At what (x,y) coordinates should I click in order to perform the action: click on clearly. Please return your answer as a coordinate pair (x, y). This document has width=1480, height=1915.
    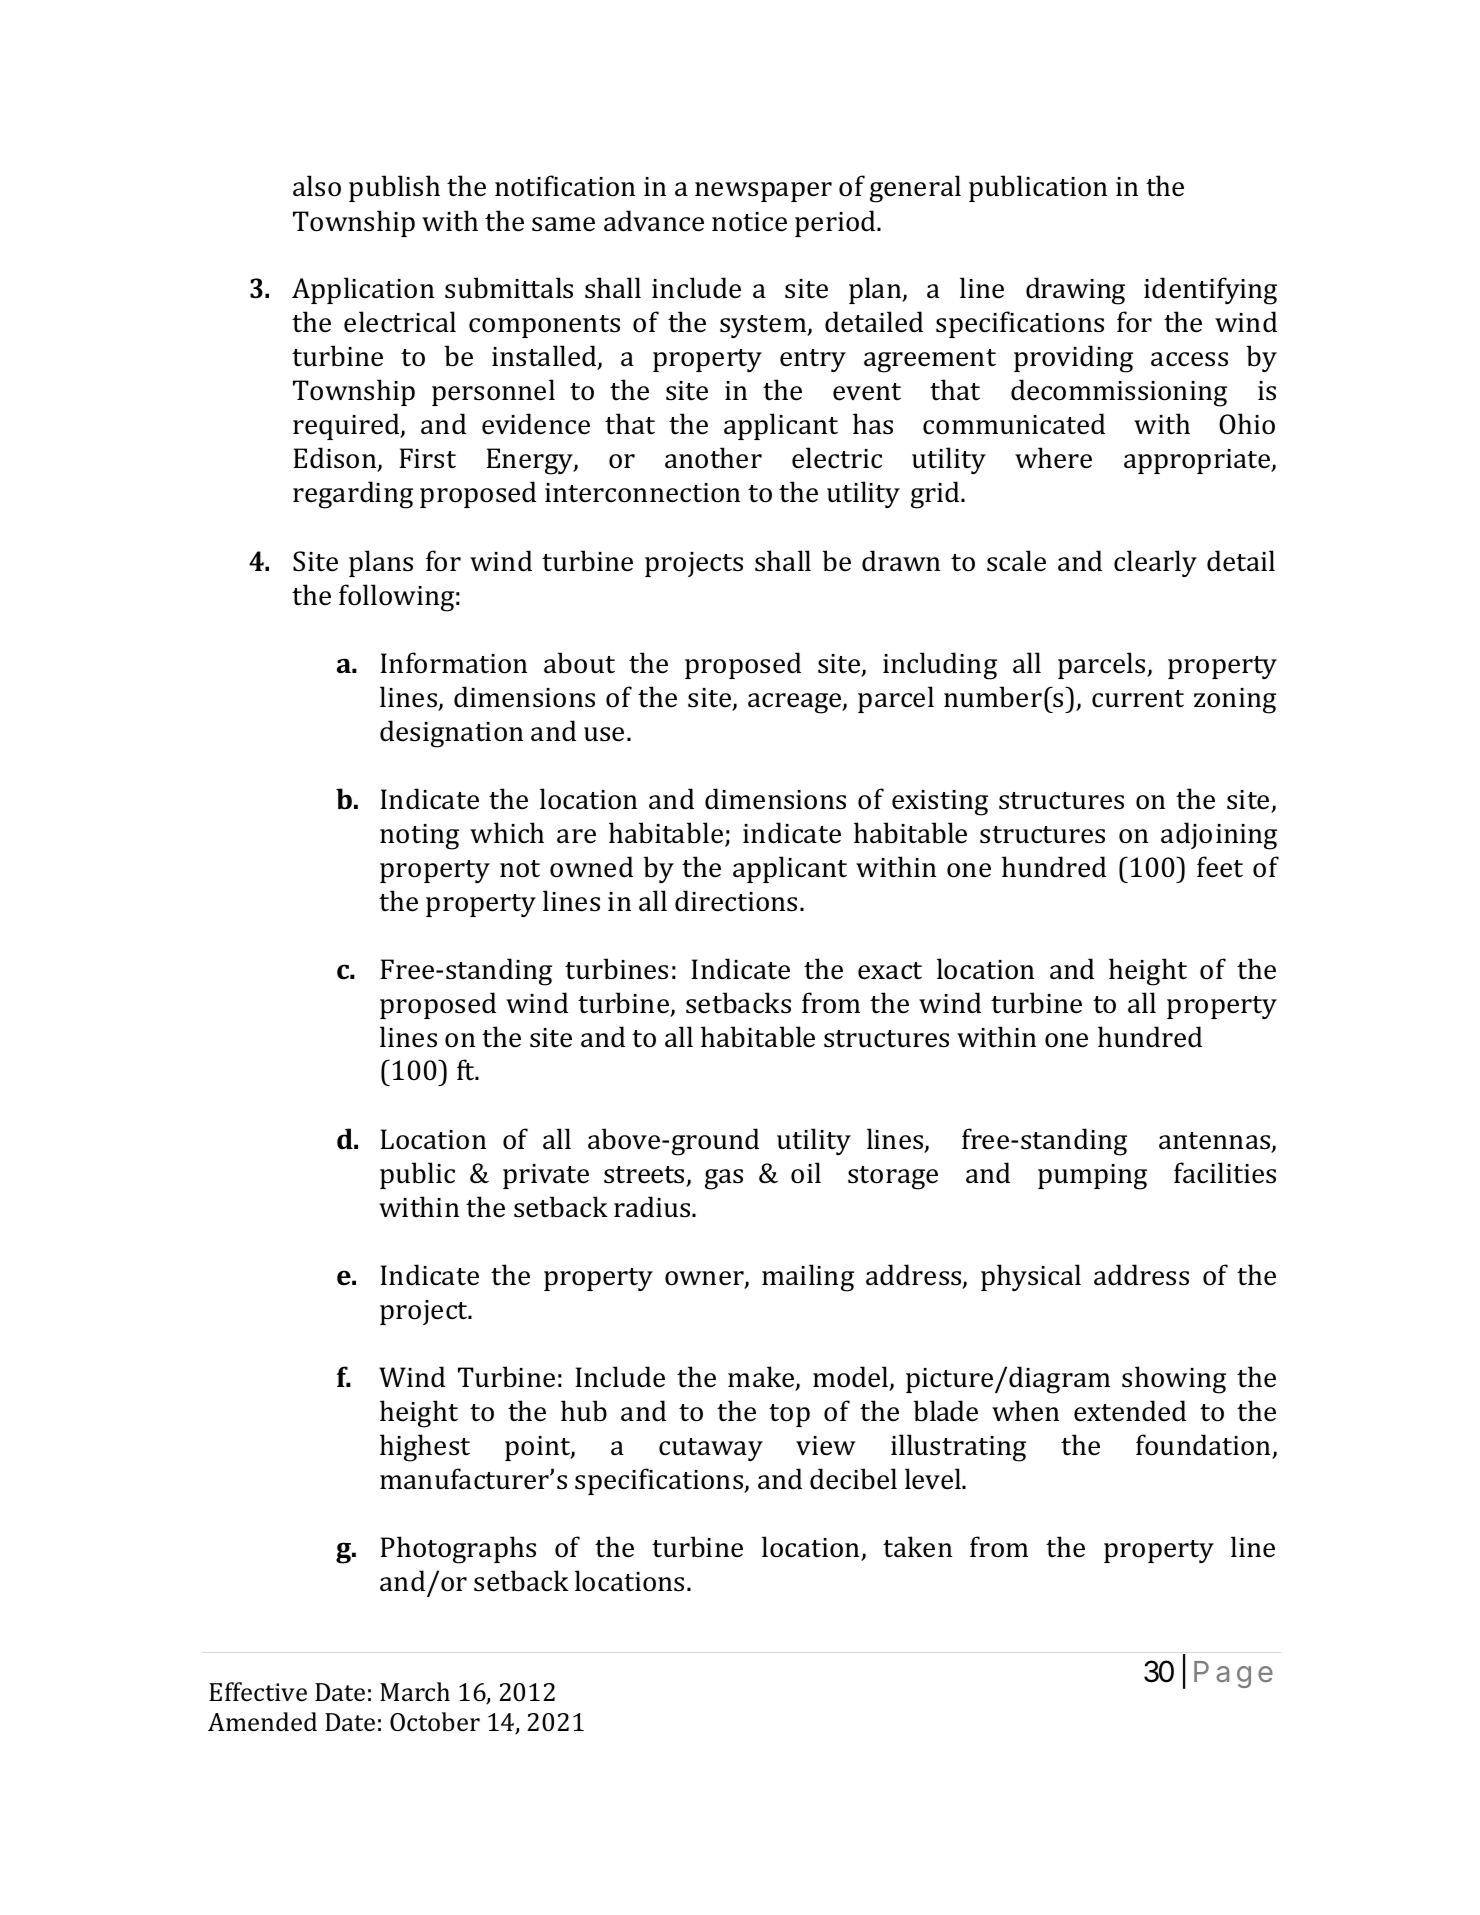
    Looking at the image, I should click on (1155, 563).
